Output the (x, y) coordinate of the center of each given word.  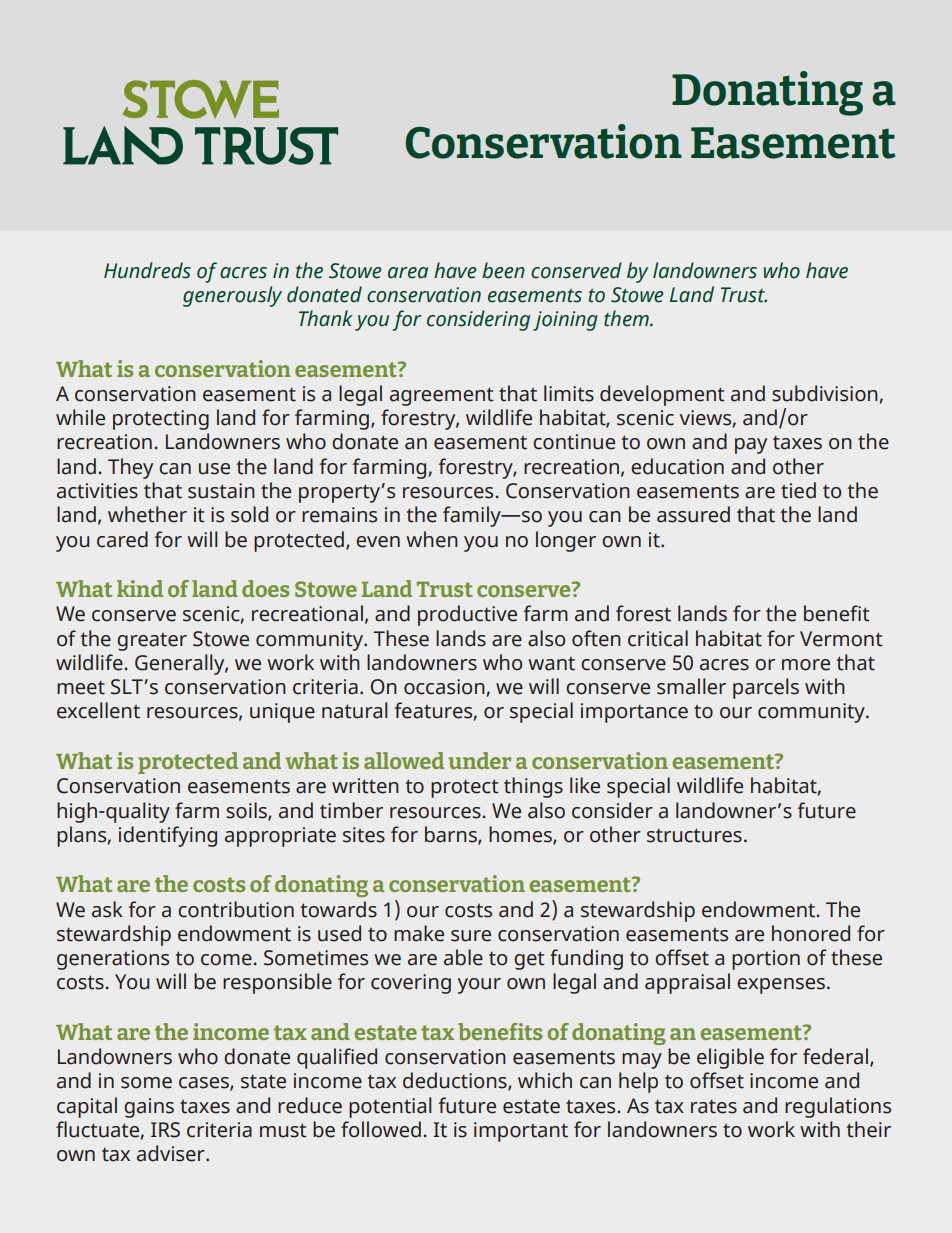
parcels (766, 688)
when (432, 539)
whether (147, 514)
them (627, 318)
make (419, 933)
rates (714, 1107)
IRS (165, 1130)
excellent (98, 710)
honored (811, 933)
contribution (236, 909)
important (521, 1132)
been (503, 270)
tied (798, 490)
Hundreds (147, 270)
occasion (444, 687)
